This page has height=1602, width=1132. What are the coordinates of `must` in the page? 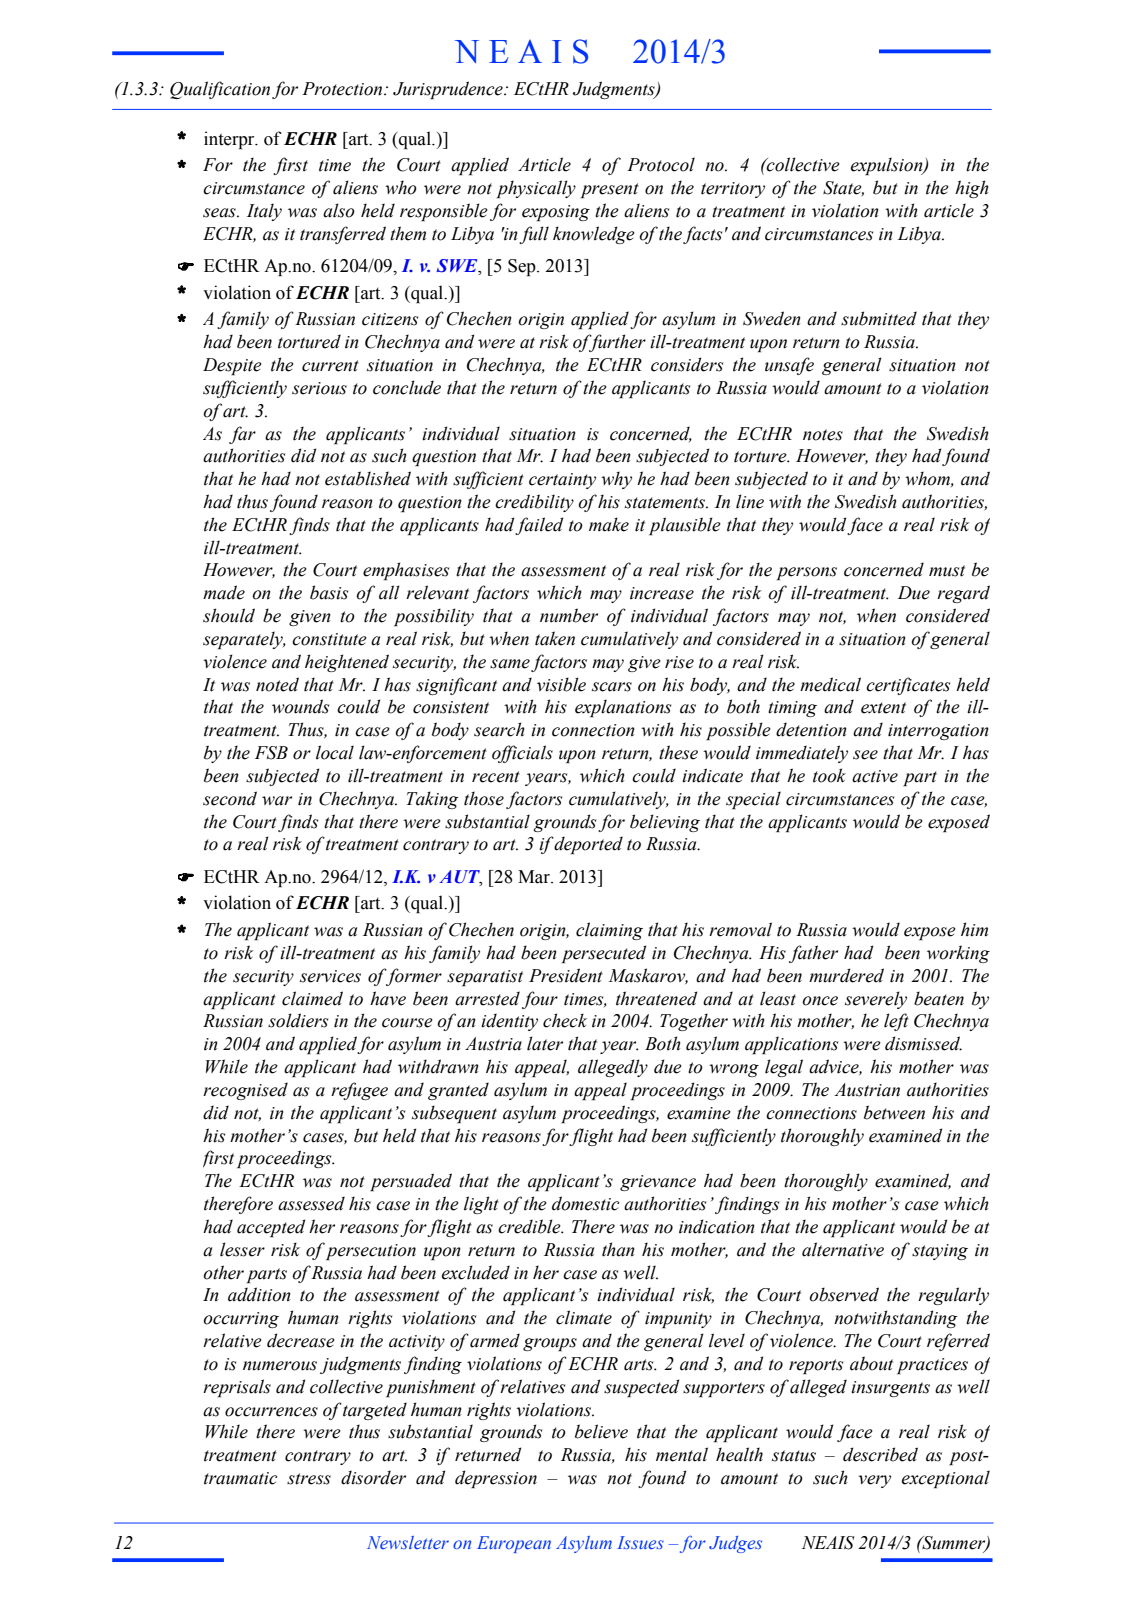 It's located at (947, 571).
